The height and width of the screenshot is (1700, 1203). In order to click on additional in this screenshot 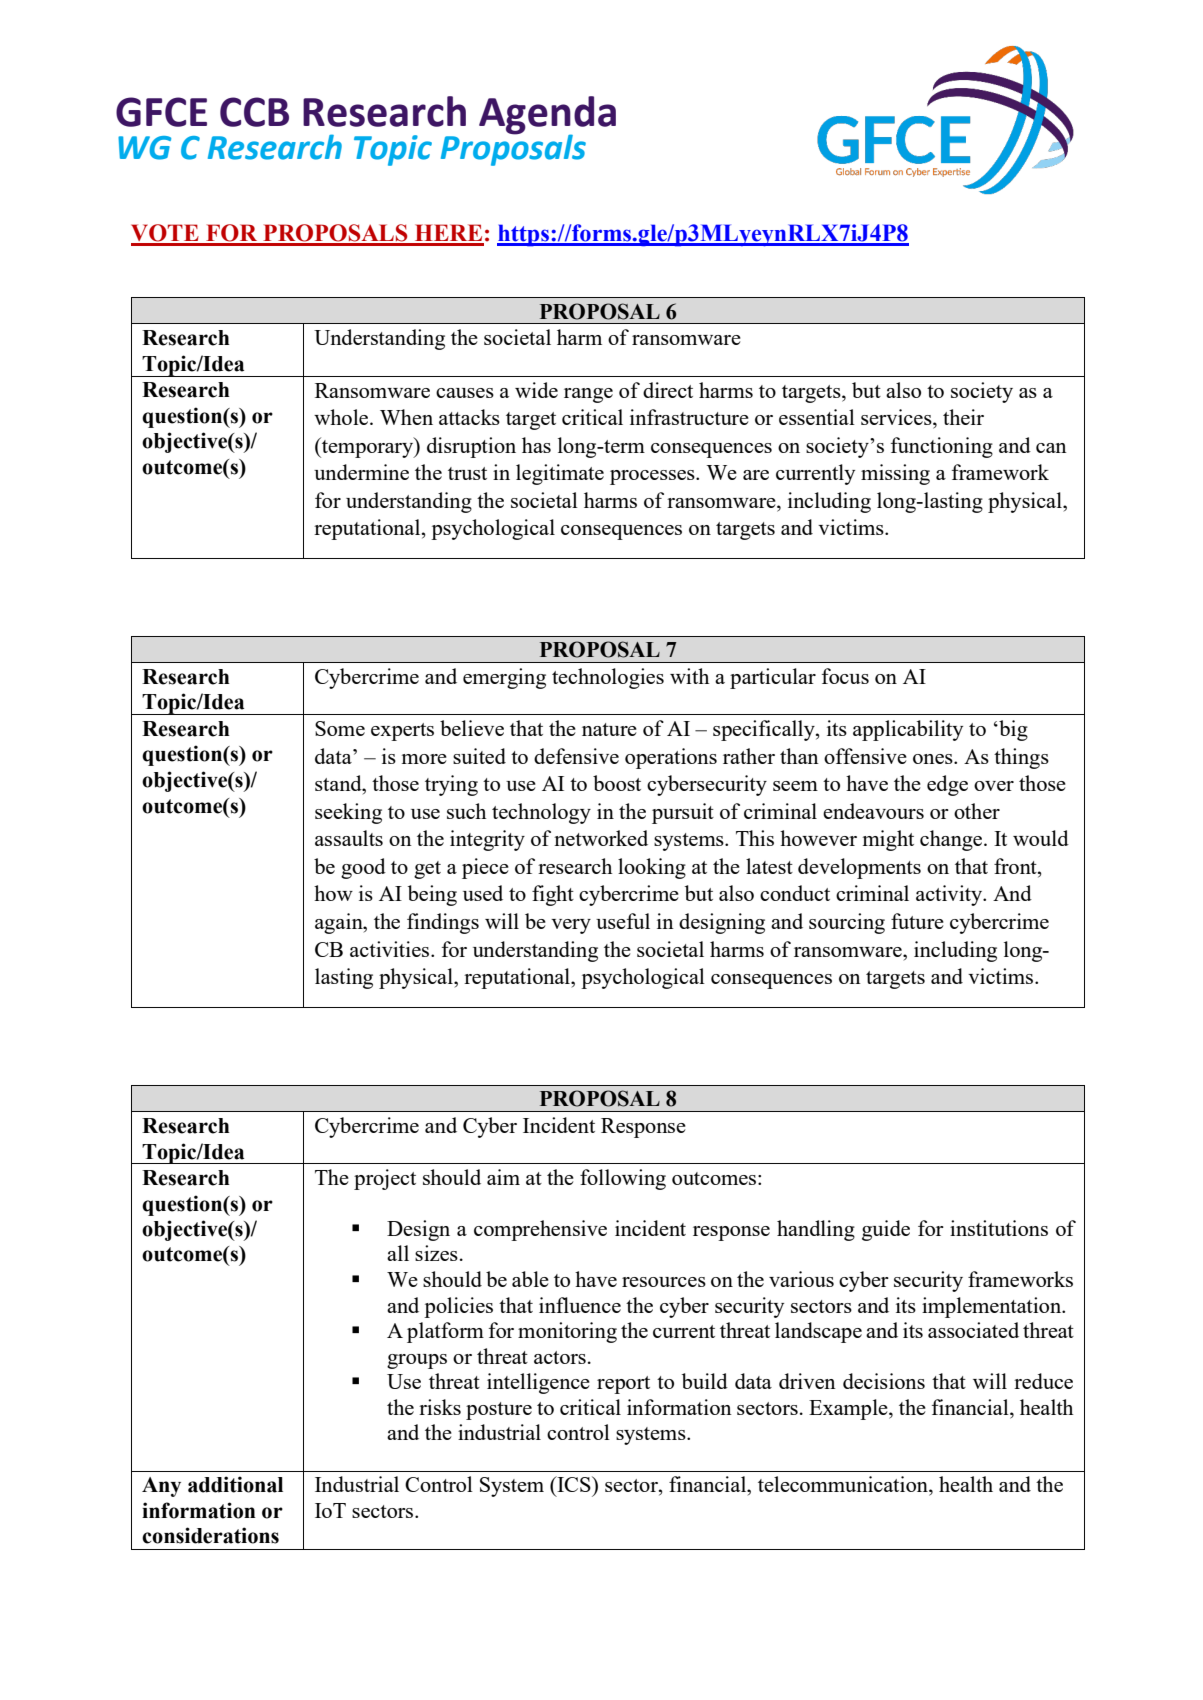, I will do `click(235, 1484)`.
